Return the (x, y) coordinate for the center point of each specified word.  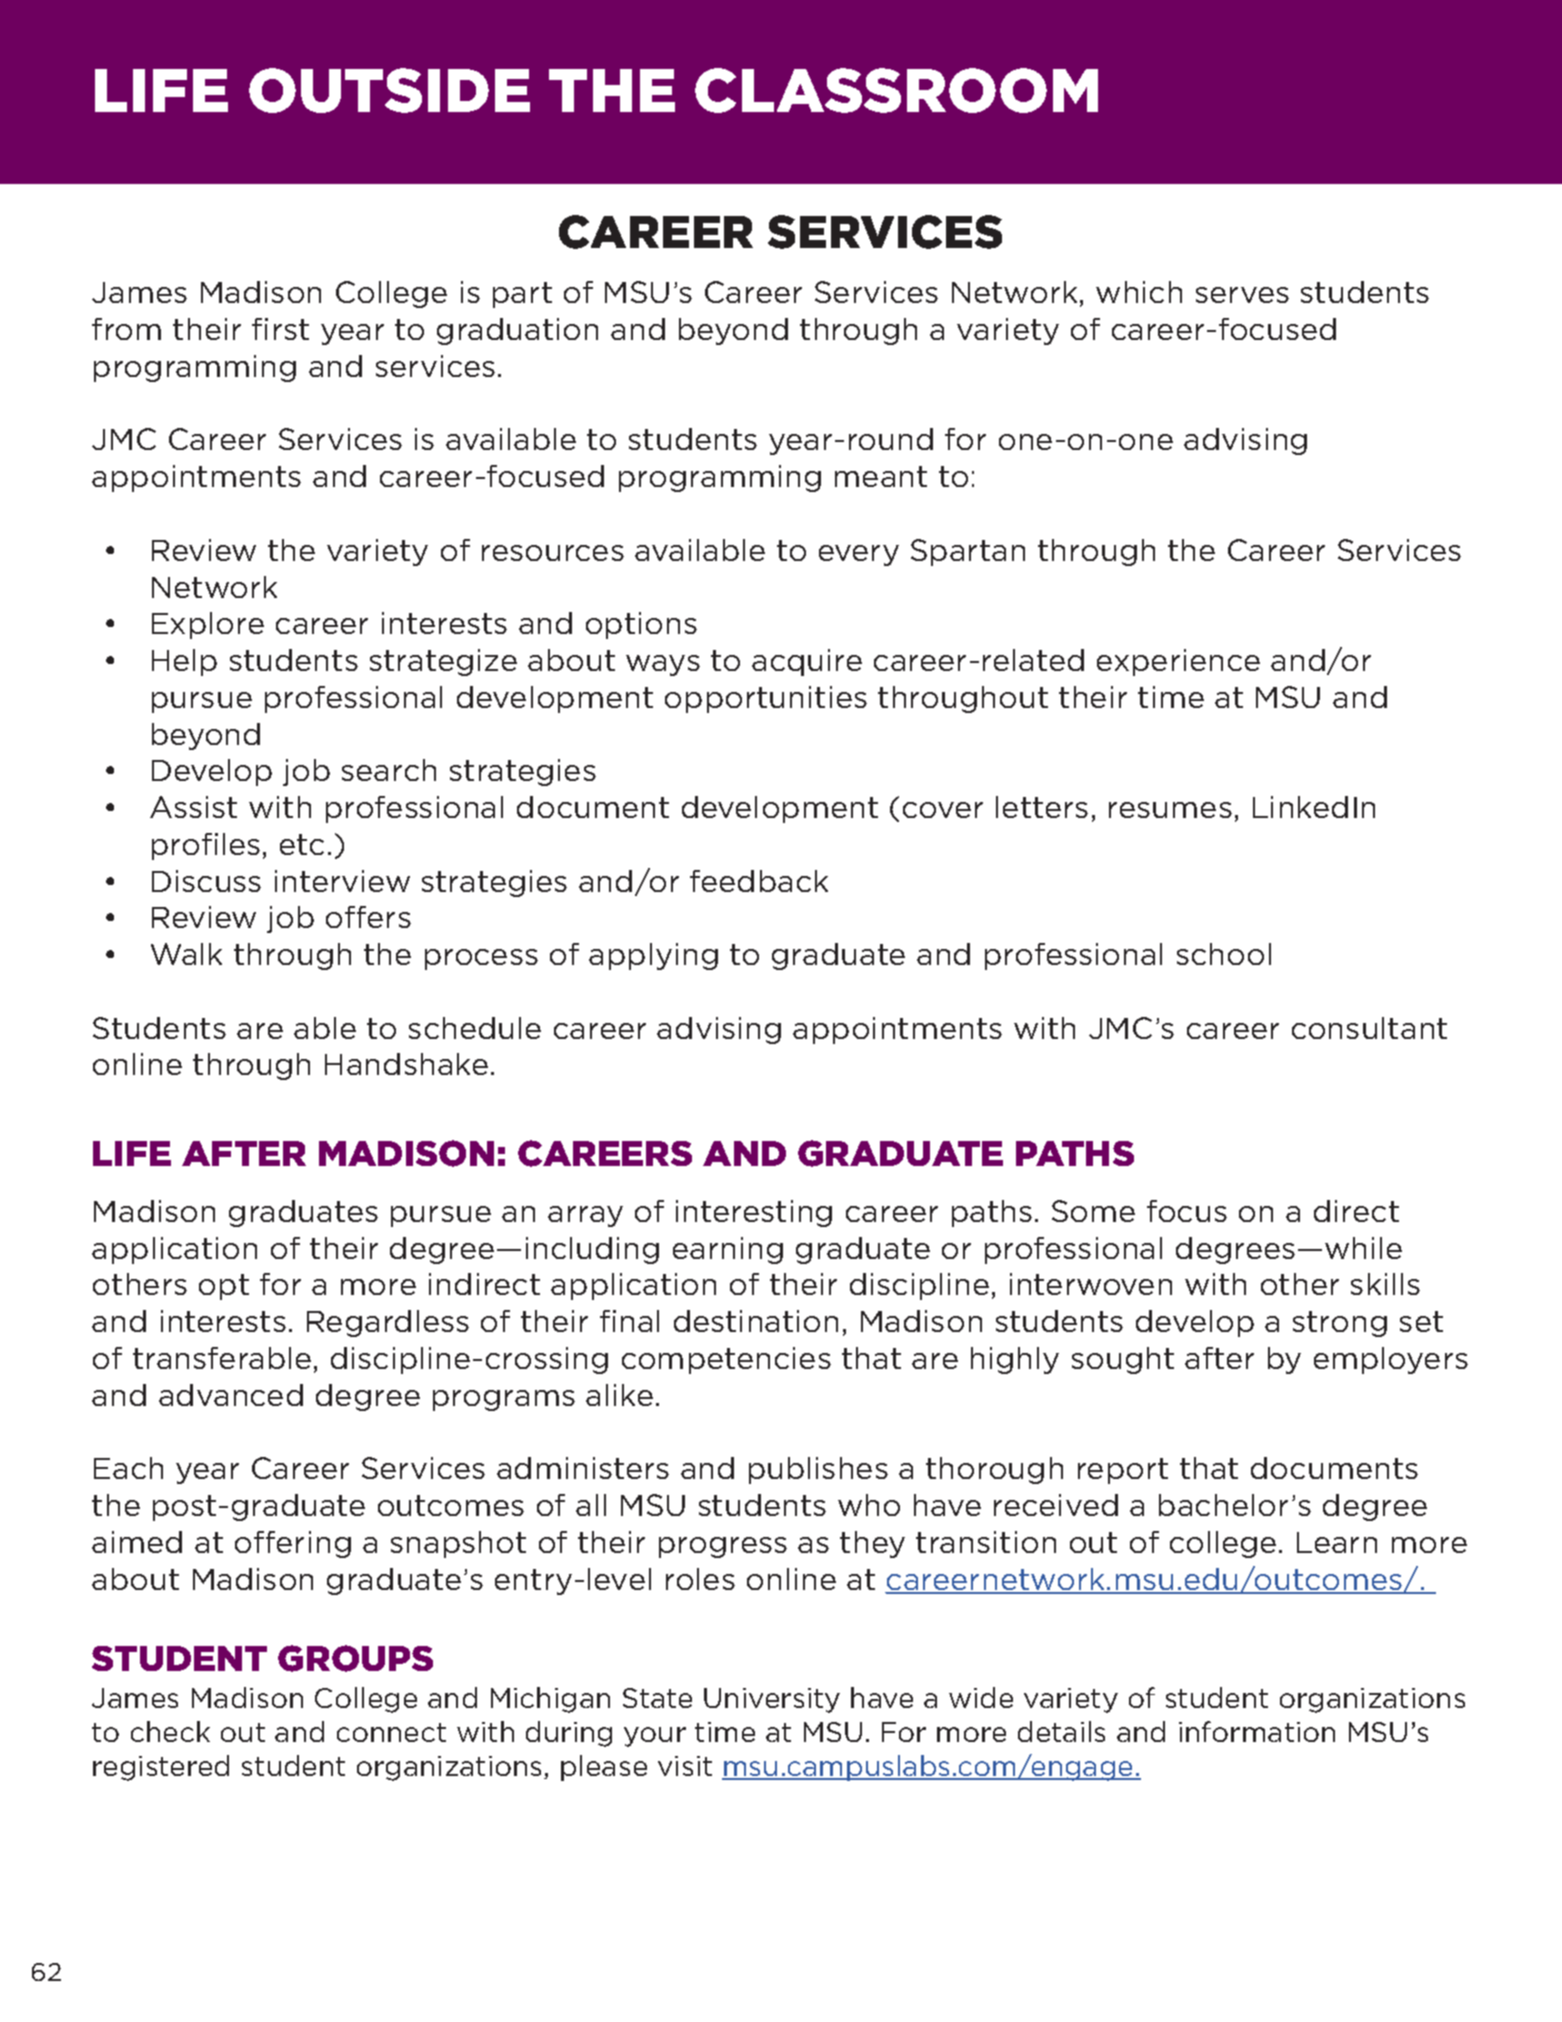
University (772, 1700)
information (1257, 1731)
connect (391, 1732)
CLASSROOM (896, 90)
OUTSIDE (389, 90)
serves (1242, 295)
